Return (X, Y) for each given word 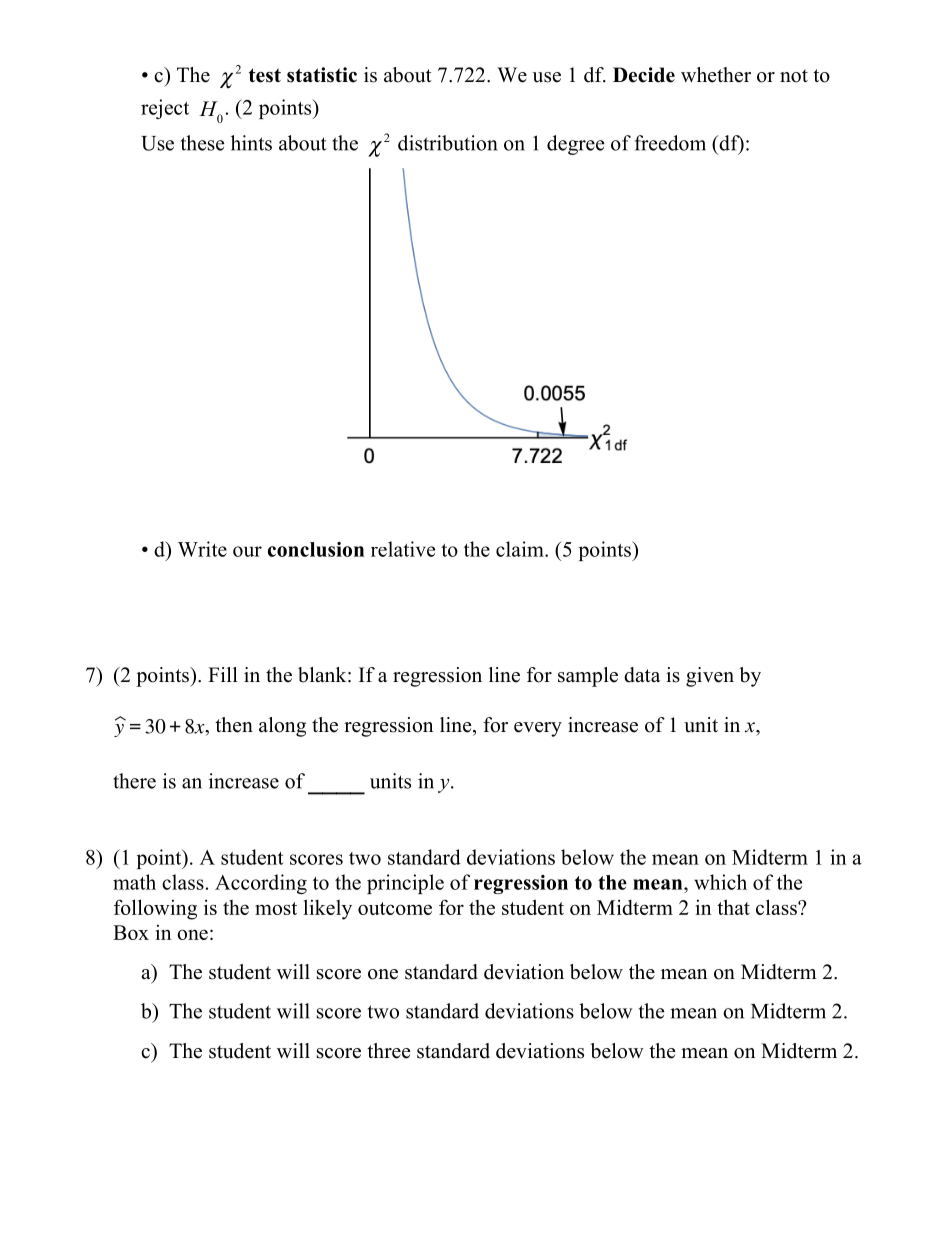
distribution (447, 143)
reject (165, 109)
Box (131, 932)
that (733, 907)
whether (716, 75)
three (389, 1051)
